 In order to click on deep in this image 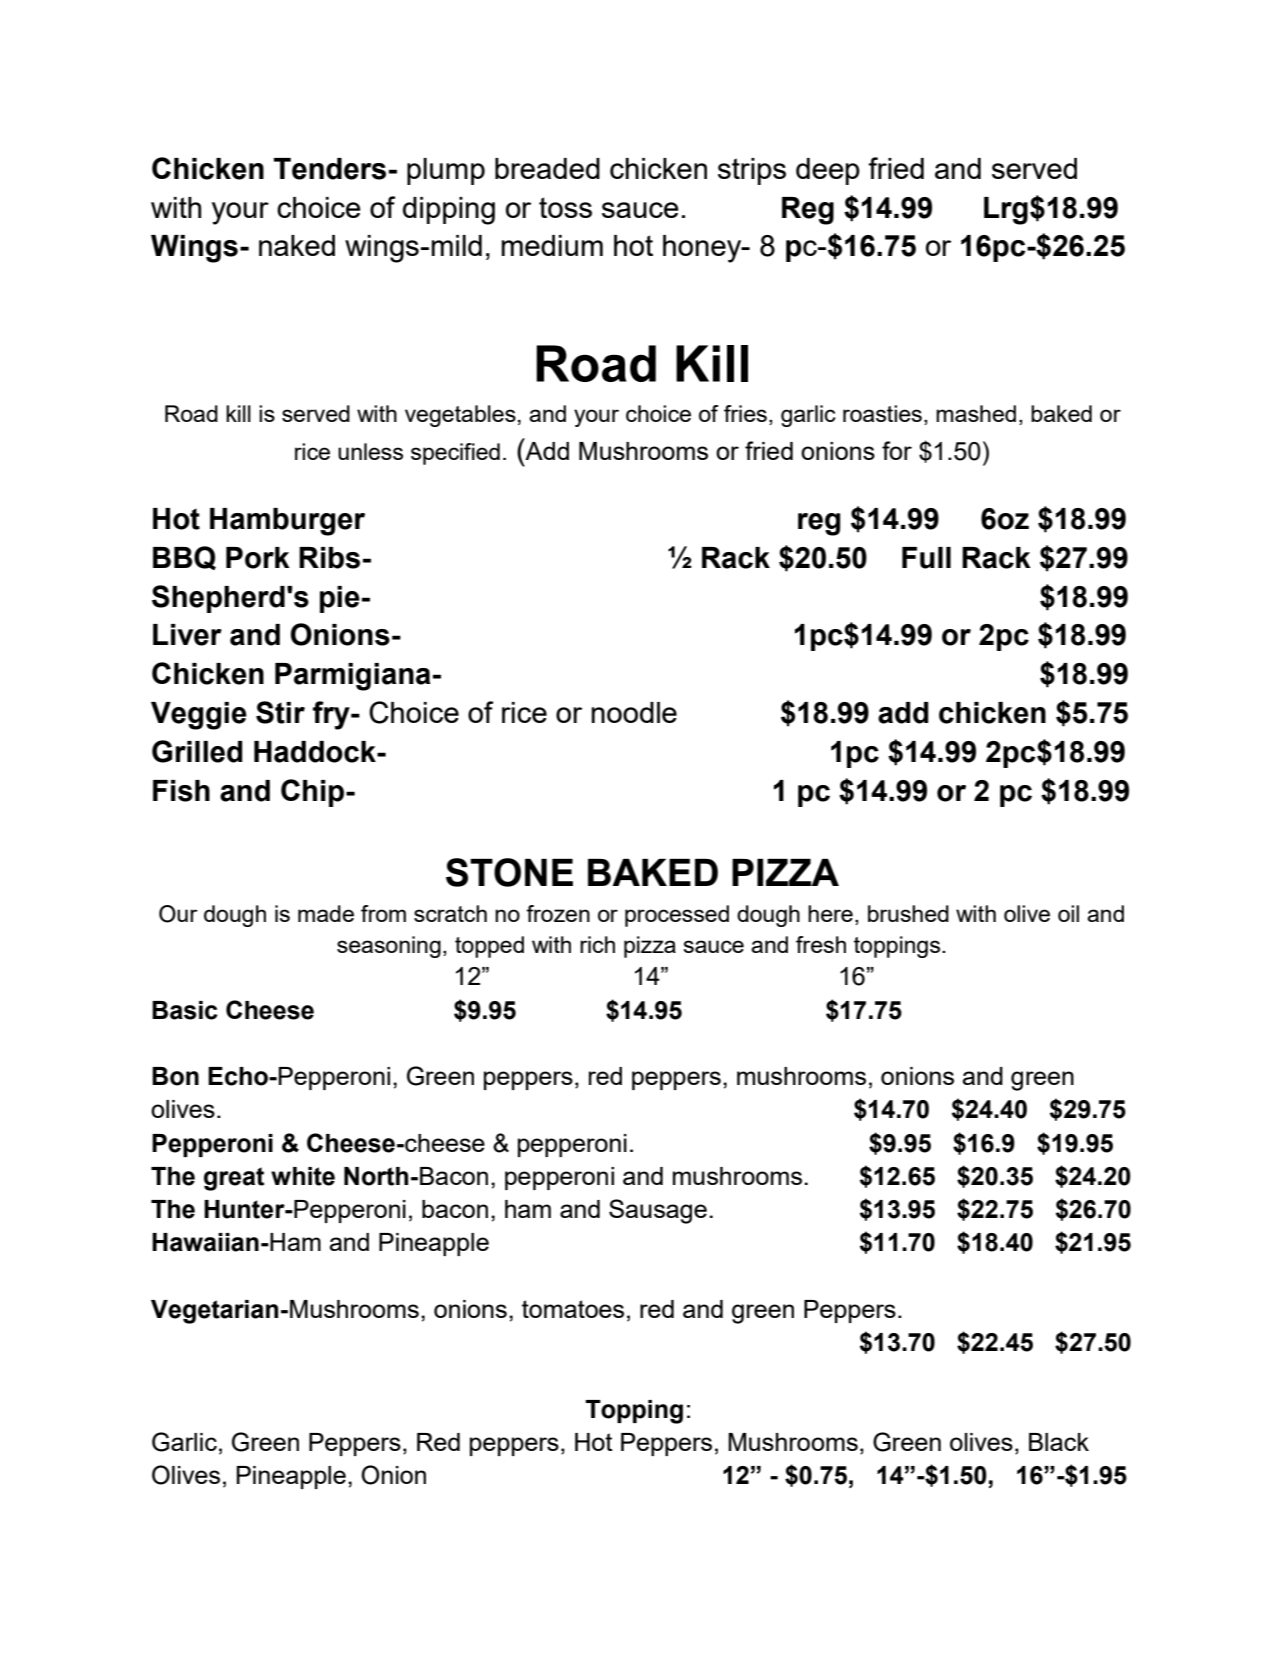, I will do `click(828, 171)`.
